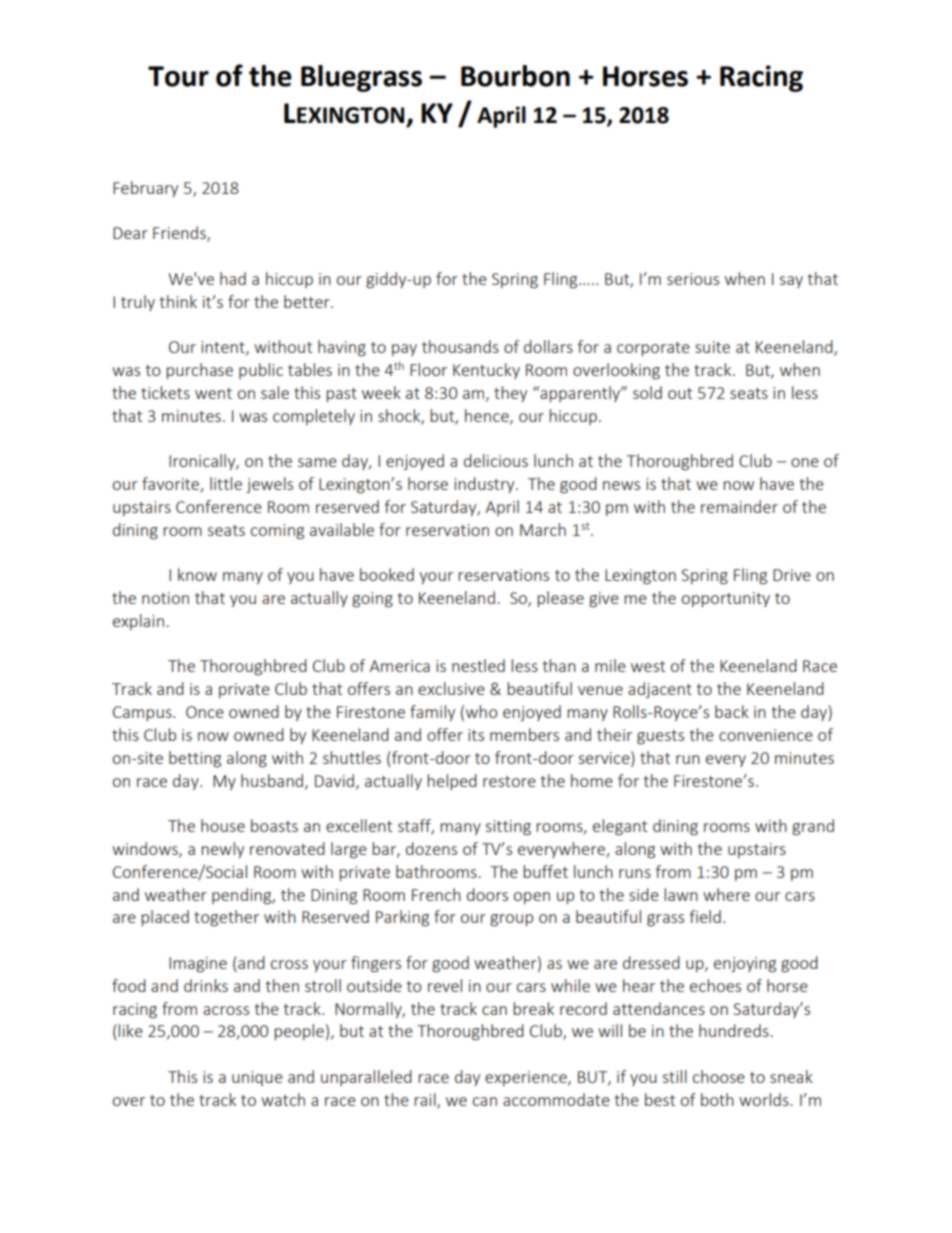 The width and height of the screenshot is (952, 1233). What do you see at coordinates (257, 1078) in the screenshot?
I see `unique` at bounding box center [257, 1078].
